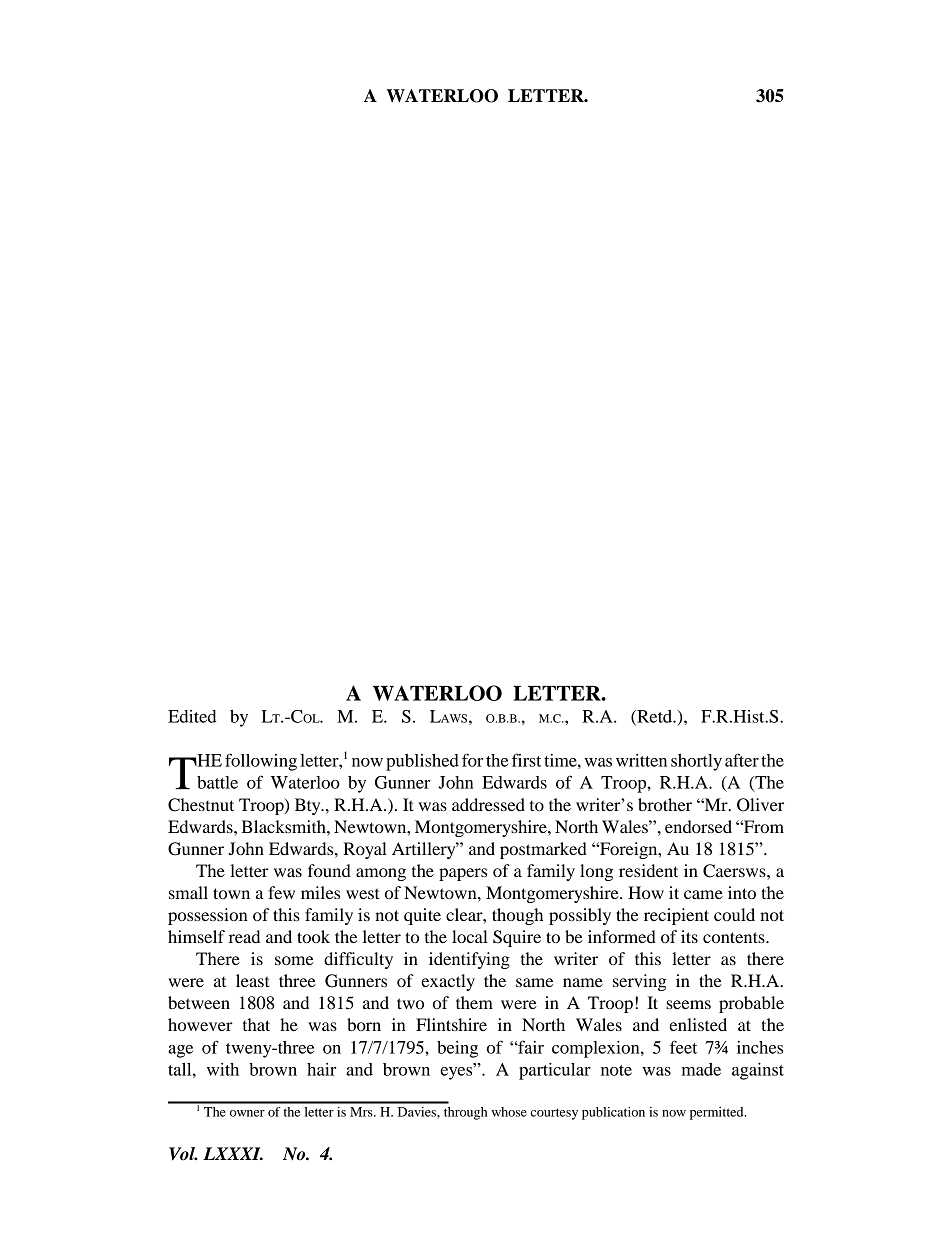 Image resolution: width=952 pixels, height=1233 pixels. I want to click on owner, so click(247, 1113).
